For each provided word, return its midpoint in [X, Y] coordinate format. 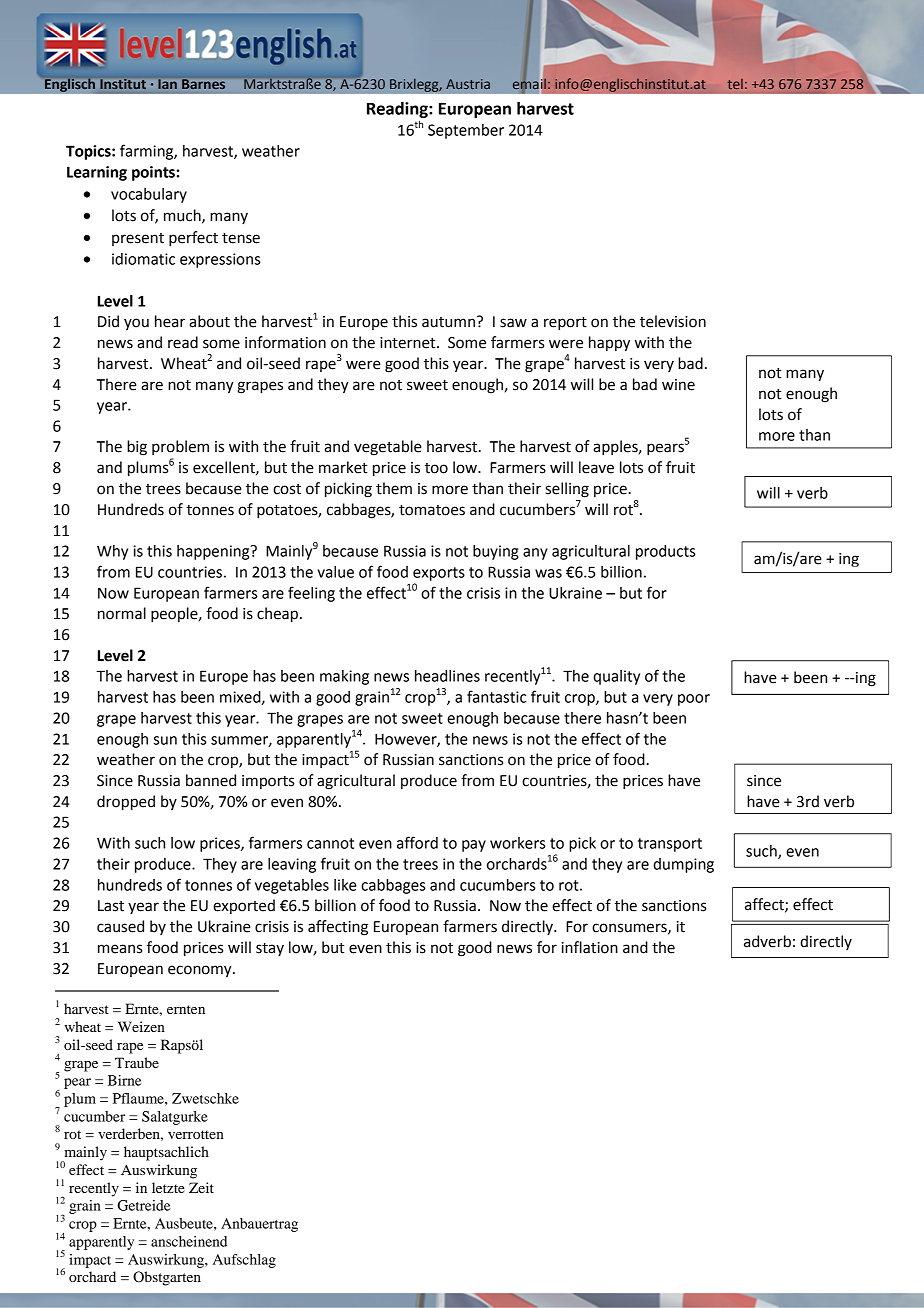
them [394, 488]
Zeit [201, 1187]
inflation [590, 947]
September [466, 131]
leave [596, 467]
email [529, 84]
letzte [168, 1187]
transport [670, 845]
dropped [126, 803]
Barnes [203, 84]
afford [417, 842]
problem [180, 447]
